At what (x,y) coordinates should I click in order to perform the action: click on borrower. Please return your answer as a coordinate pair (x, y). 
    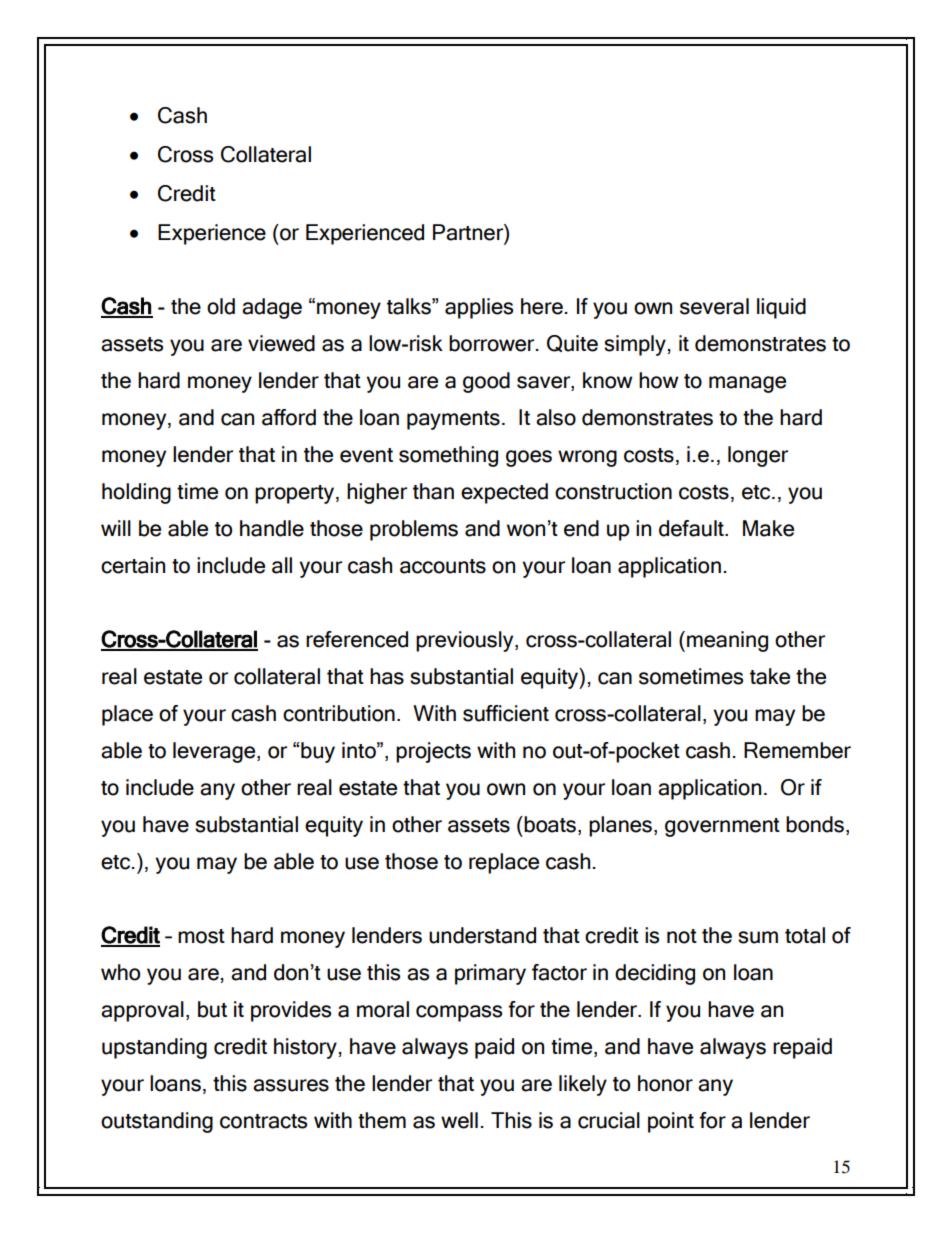
    Looking at the image, I should click on (493, 343).
